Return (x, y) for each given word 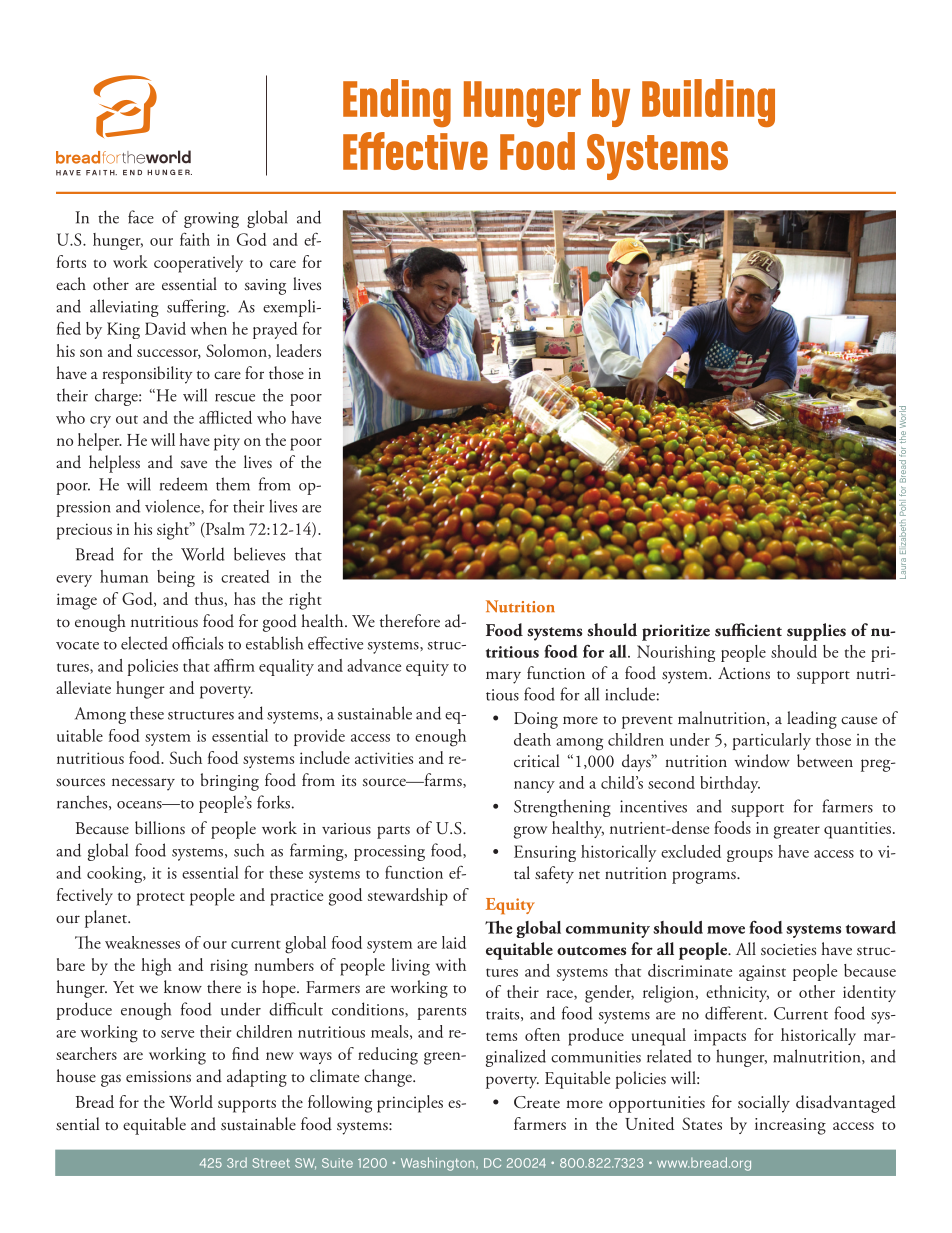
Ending (397, 103)
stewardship (408, 897)
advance (374, 665)
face (141, 217)
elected (144, 643)
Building (708, 103)
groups (750, 856)
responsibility (147, 375)
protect (161, 899)
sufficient (748, 630)
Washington (439, 1164)
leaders (298, 350)
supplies (816, 632)
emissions (158, 1076)
